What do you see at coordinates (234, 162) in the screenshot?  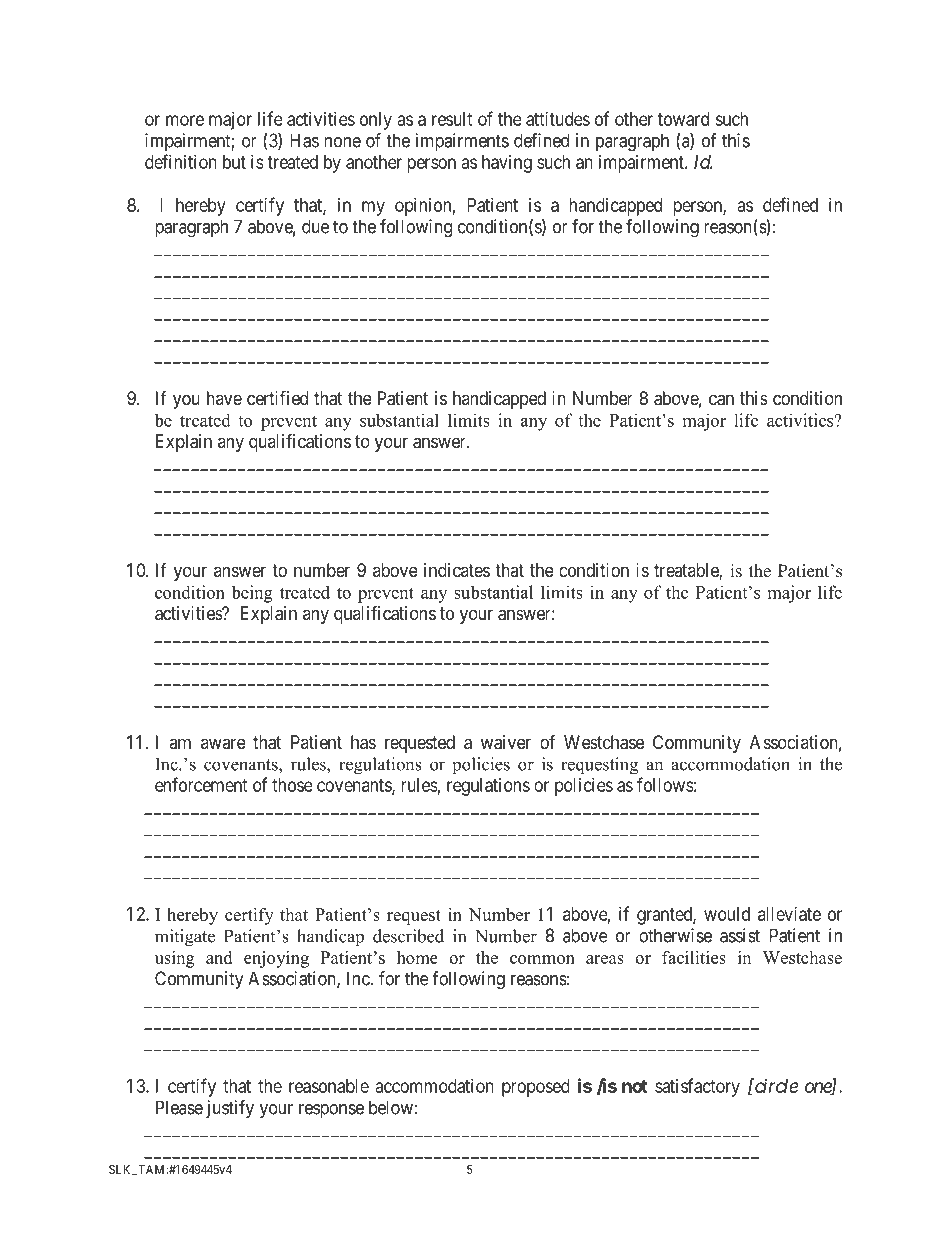 I see `but` at bounding box center [234, 162].
